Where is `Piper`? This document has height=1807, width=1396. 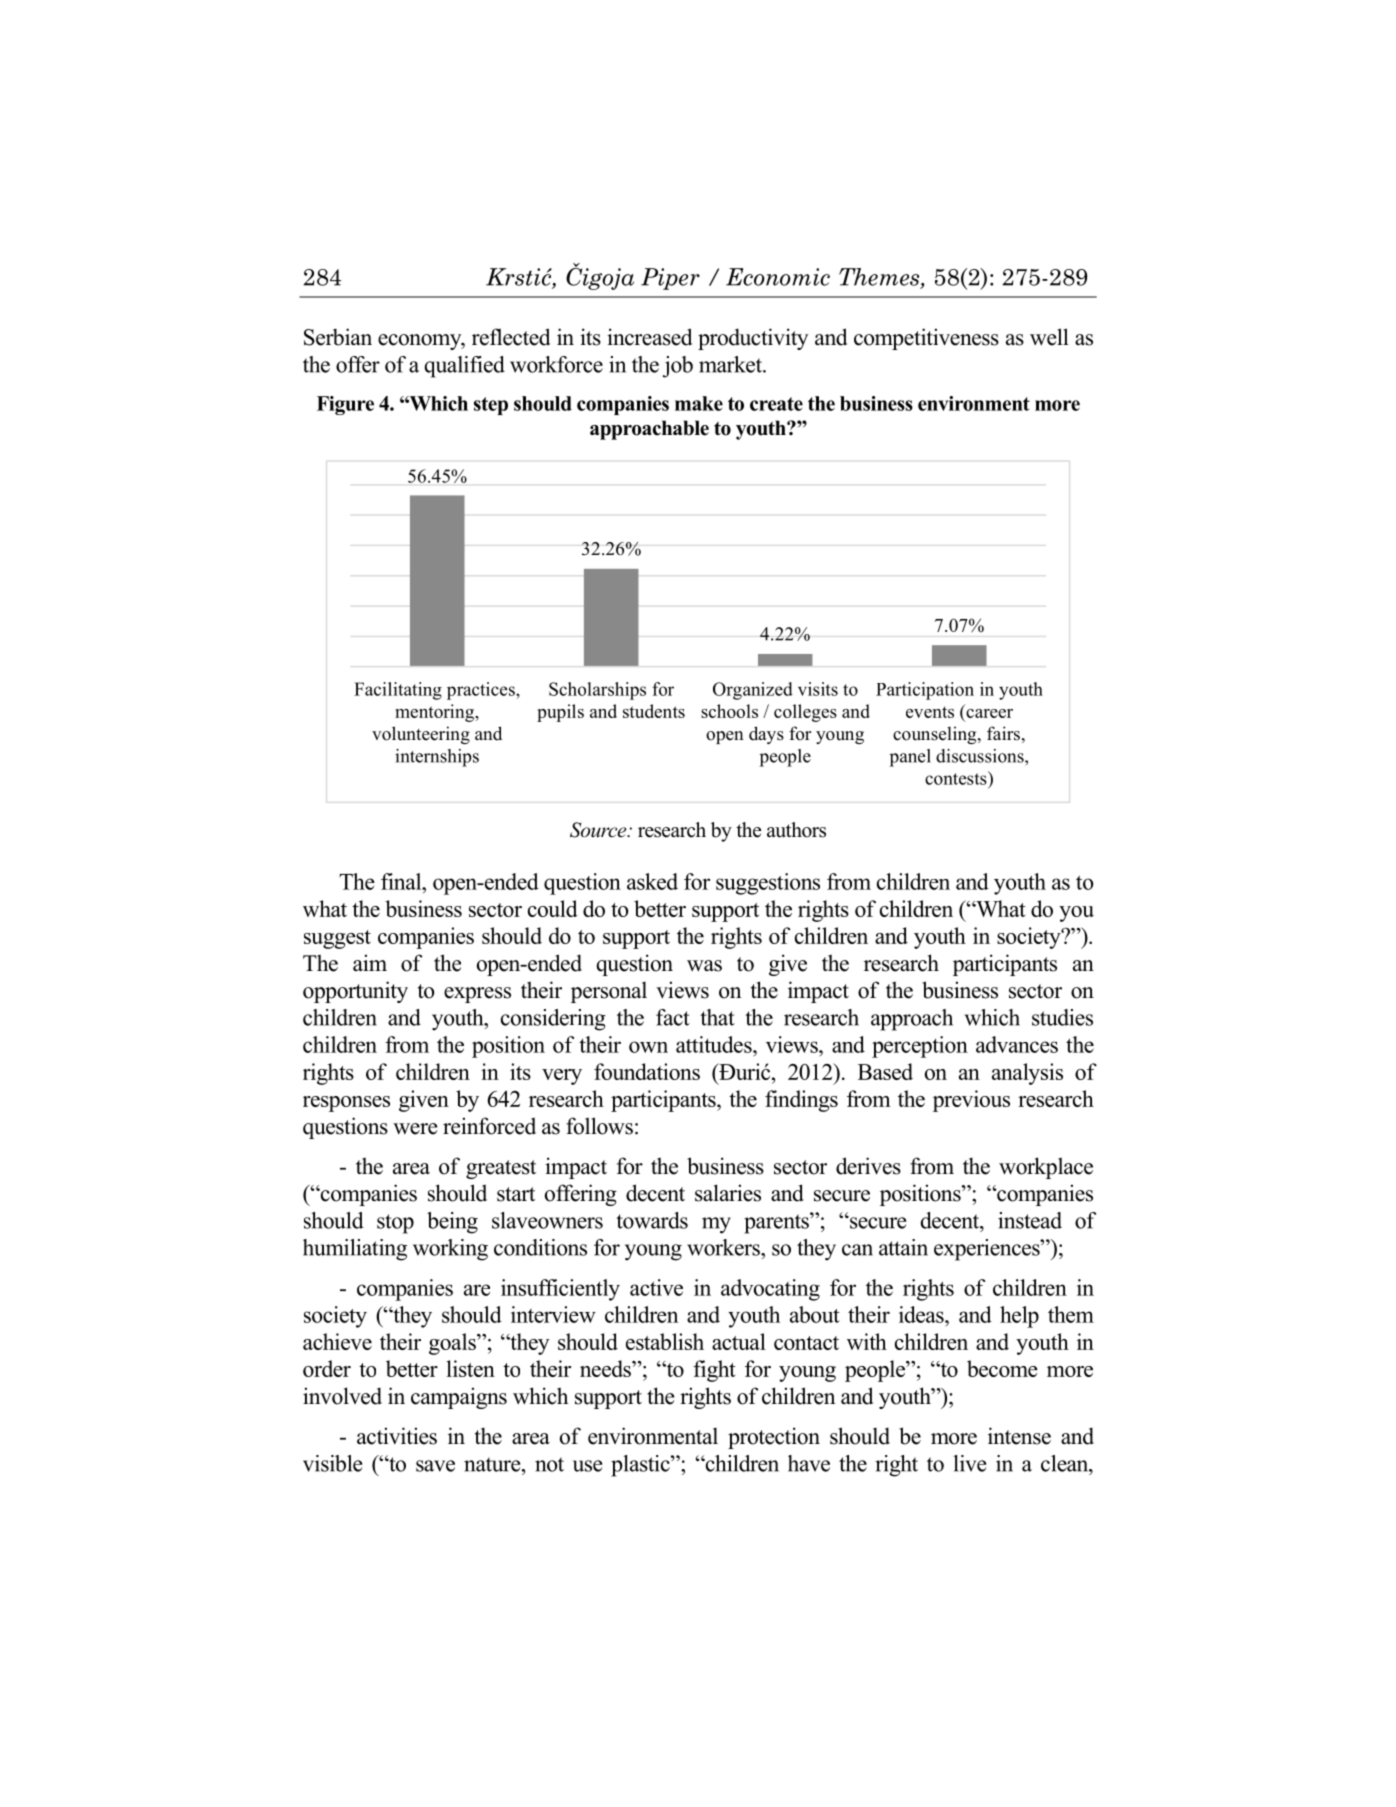
Piper is located at coordinates (670, 279).
